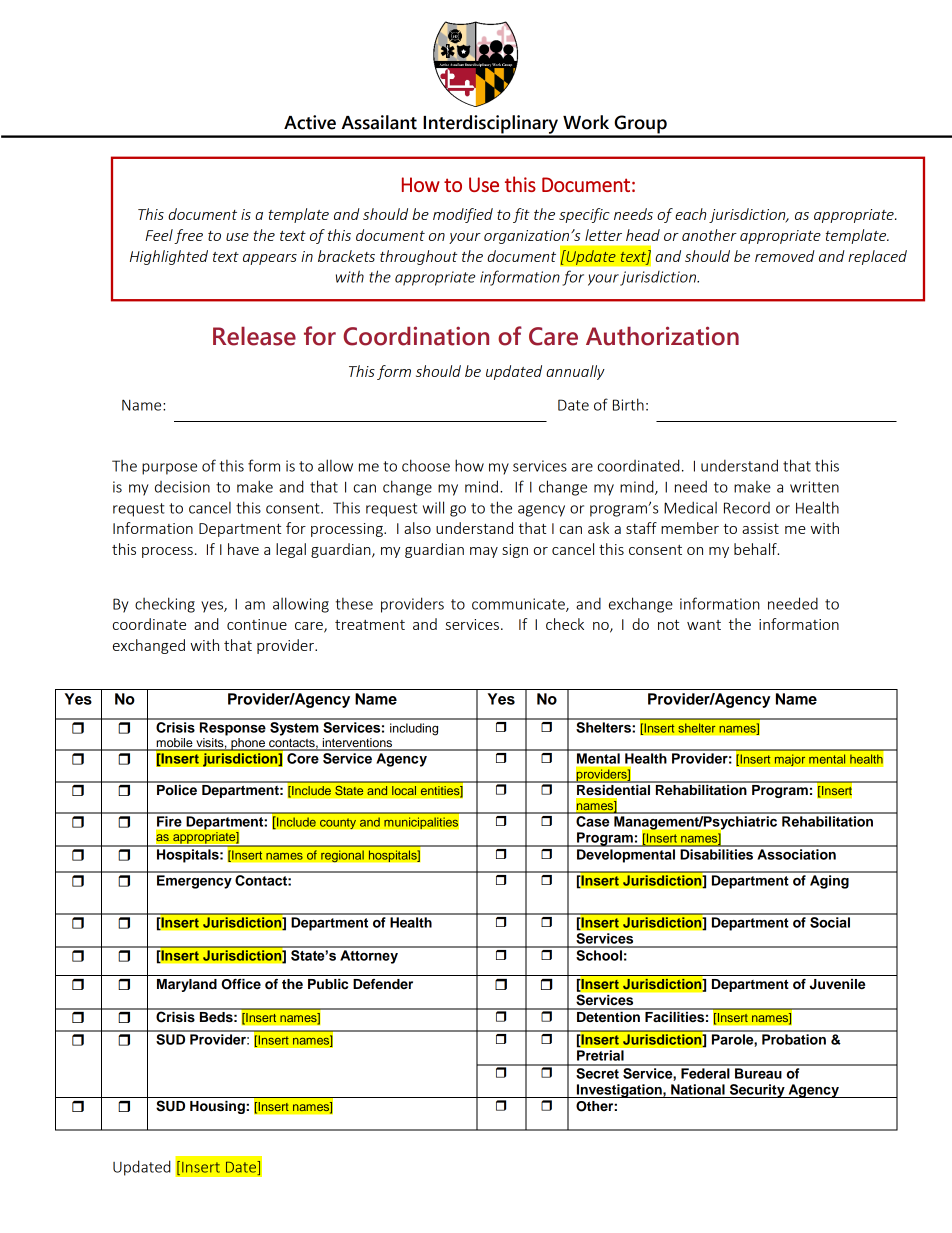 This screenshot has width=952, height=1233. I want to click on Juvenile, so click(837, 984).
